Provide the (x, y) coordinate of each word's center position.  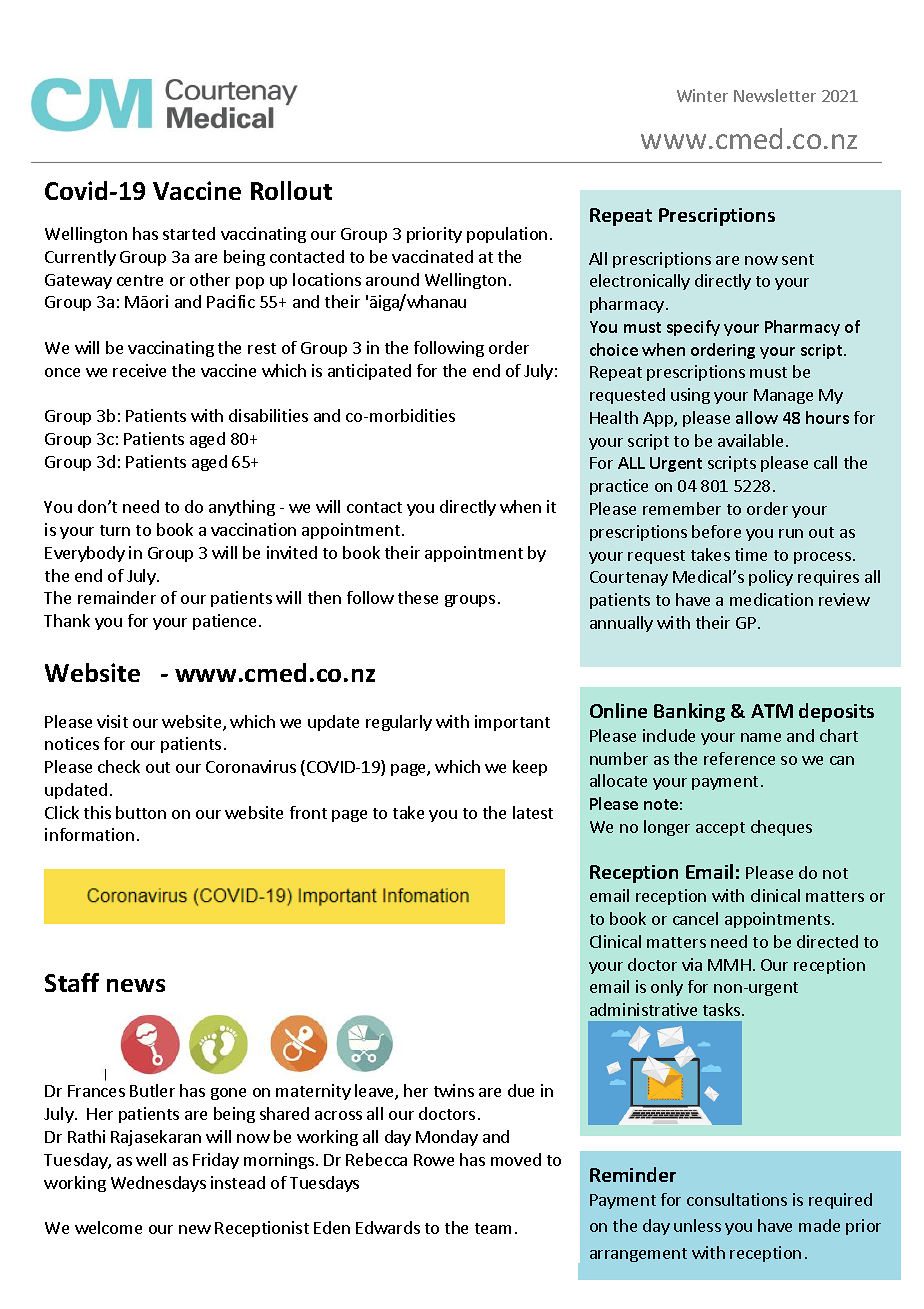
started (189, 233)
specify (693, 328)
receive (139, 370)
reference (739, 758)
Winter (702, 95)
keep (530, 768)
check (119, 766)
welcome (108, 1227)
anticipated (369, 372)
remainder (117, 597)
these (418, 597)
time (751, 554)
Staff (72, 982)
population (507, 235)
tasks (721, 1009)
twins (454, 1090)
